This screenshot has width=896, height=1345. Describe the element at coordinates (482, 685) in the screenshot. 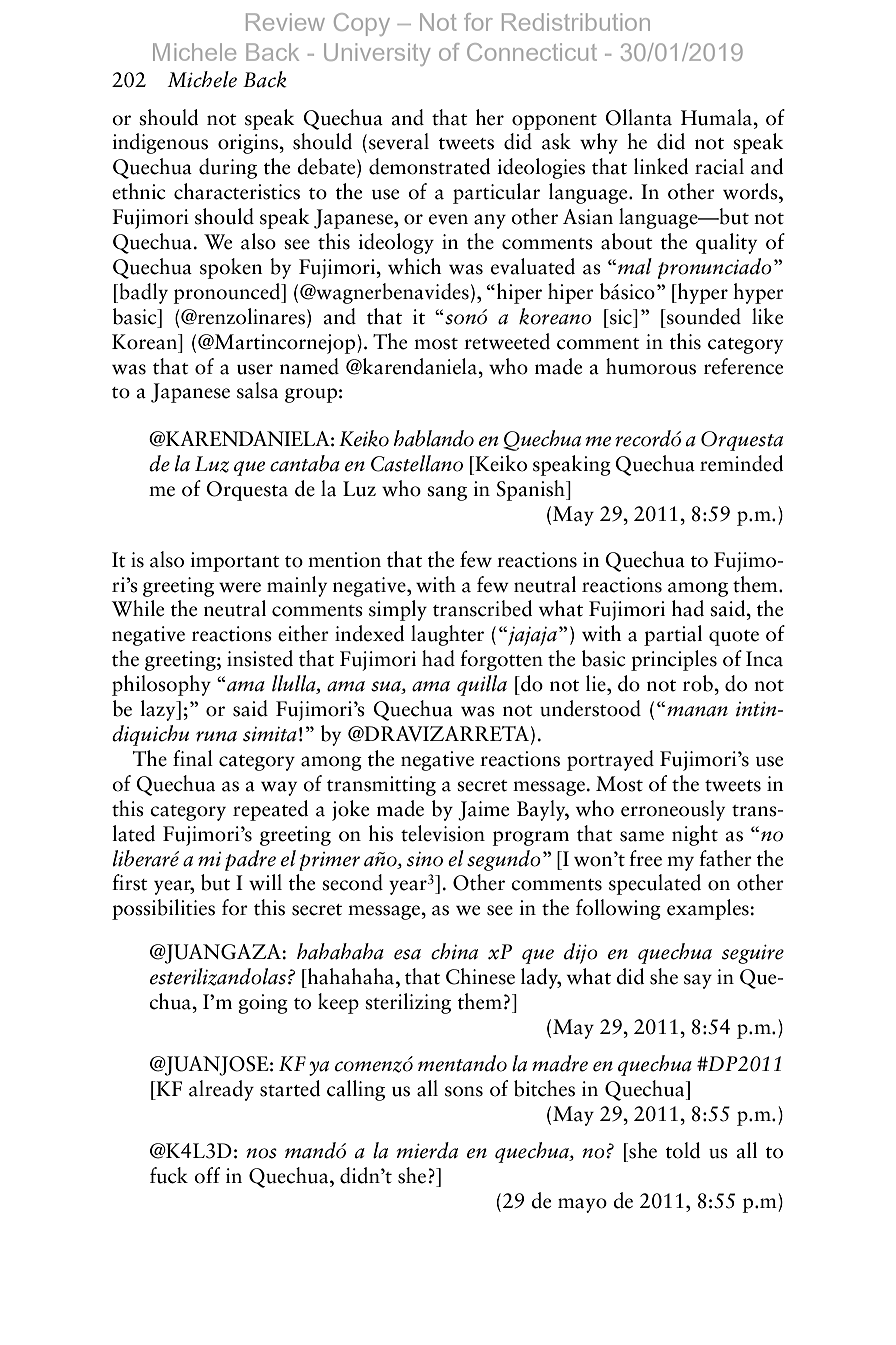

I see `quilla` at that location.
